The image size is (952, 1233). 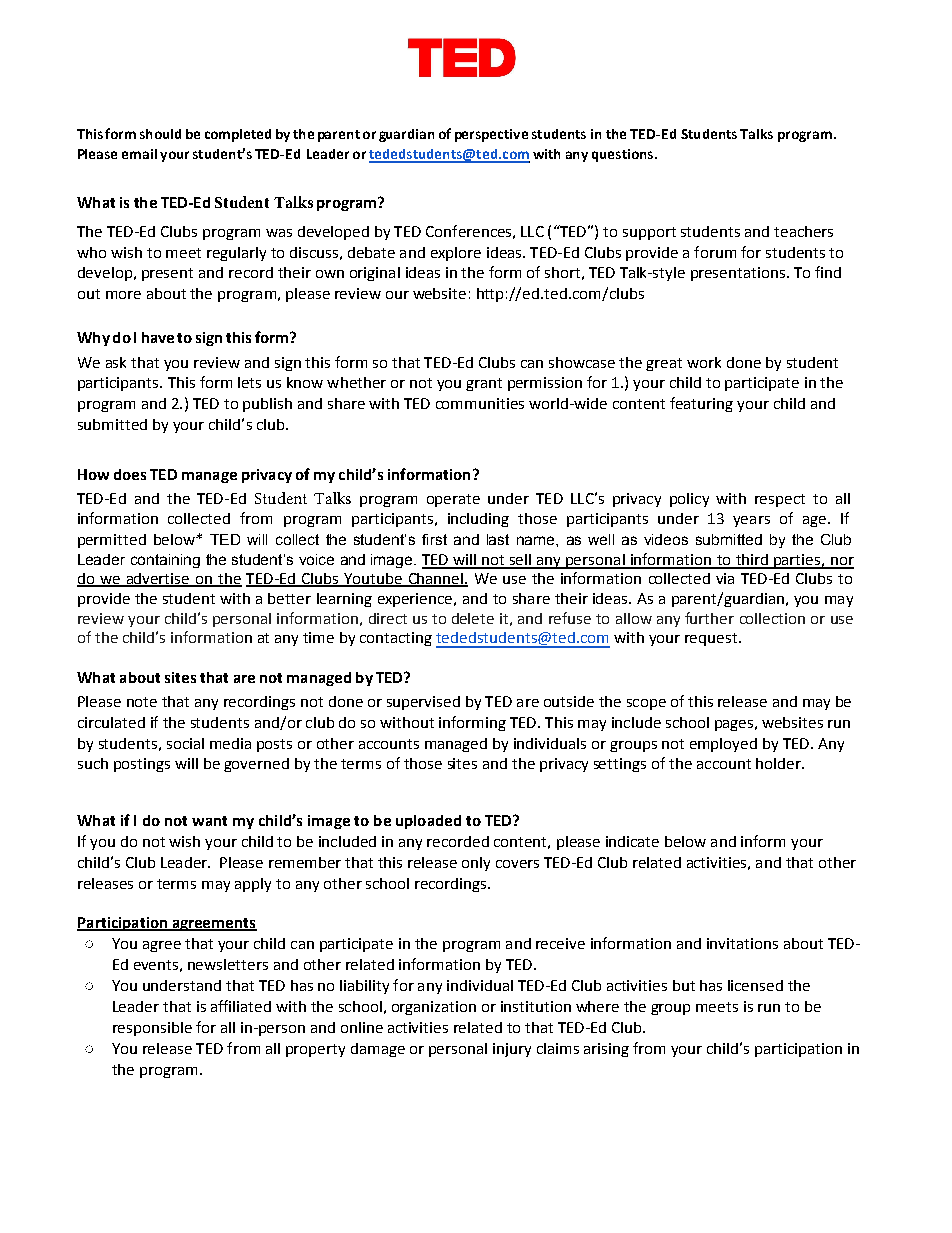 What do you see at coordinates (185, 743) in the document?
I see `social` at bounding box center [185, 743].
